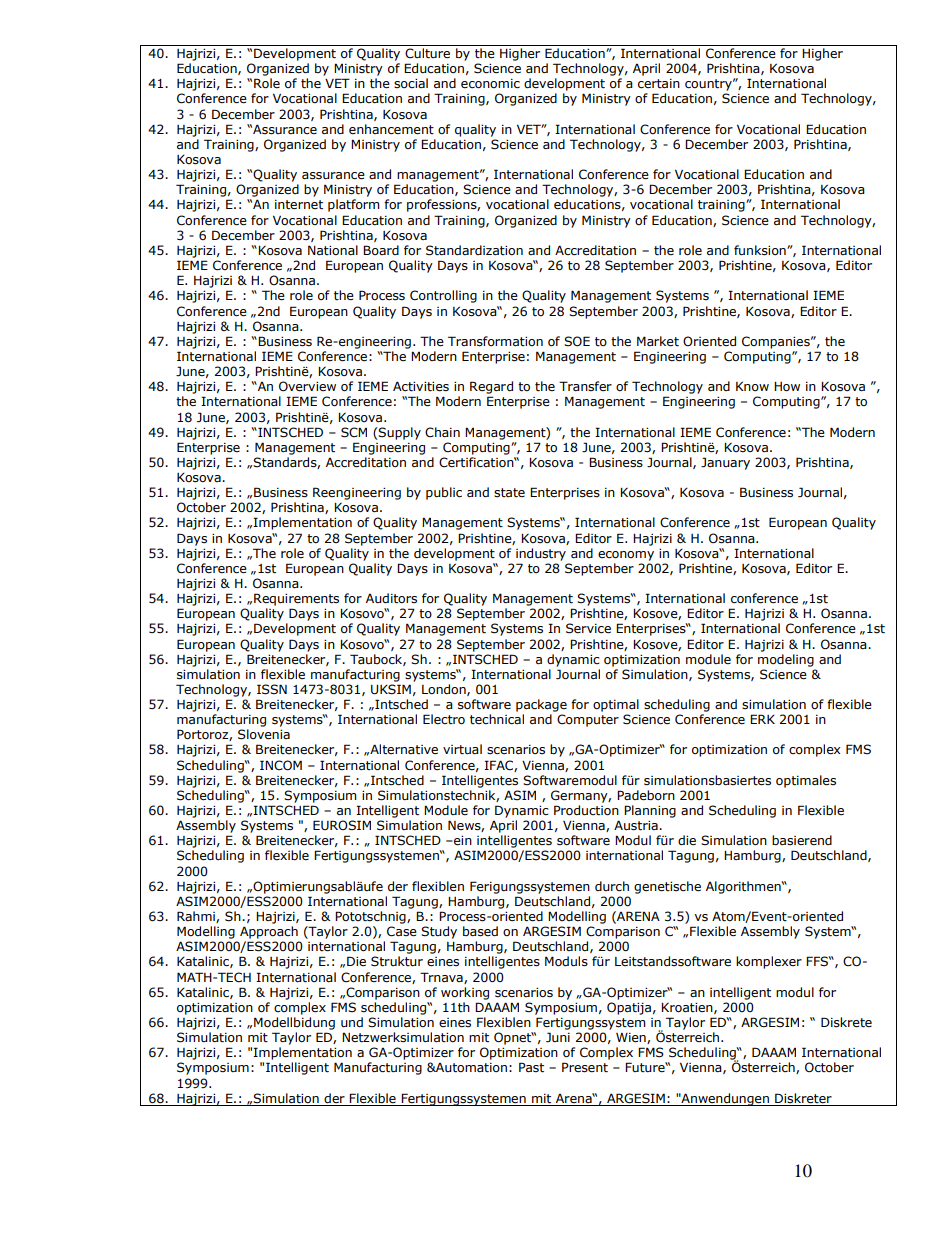 This screenshot has width=952, height=1233. What do you see at coordinates (264, 734) in the screenshot?
I see `Slovenia` at bounding box center [264, 734].
